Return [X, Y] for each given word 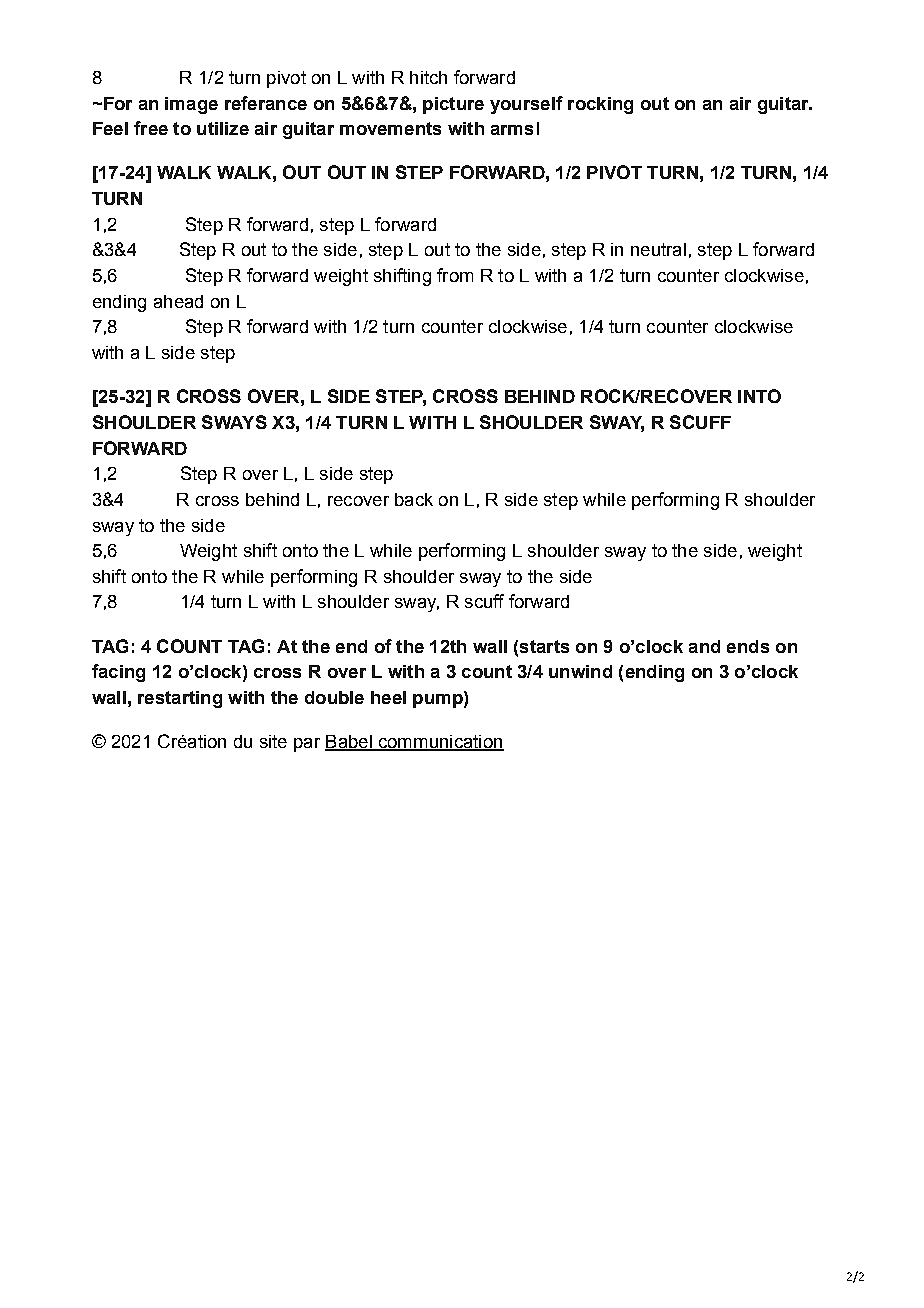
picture [453, 105]
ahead [178, 301]
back [414, 499]
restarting [180, 699]
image [191, 105]
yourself [526, 105]
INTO [759, 396]
